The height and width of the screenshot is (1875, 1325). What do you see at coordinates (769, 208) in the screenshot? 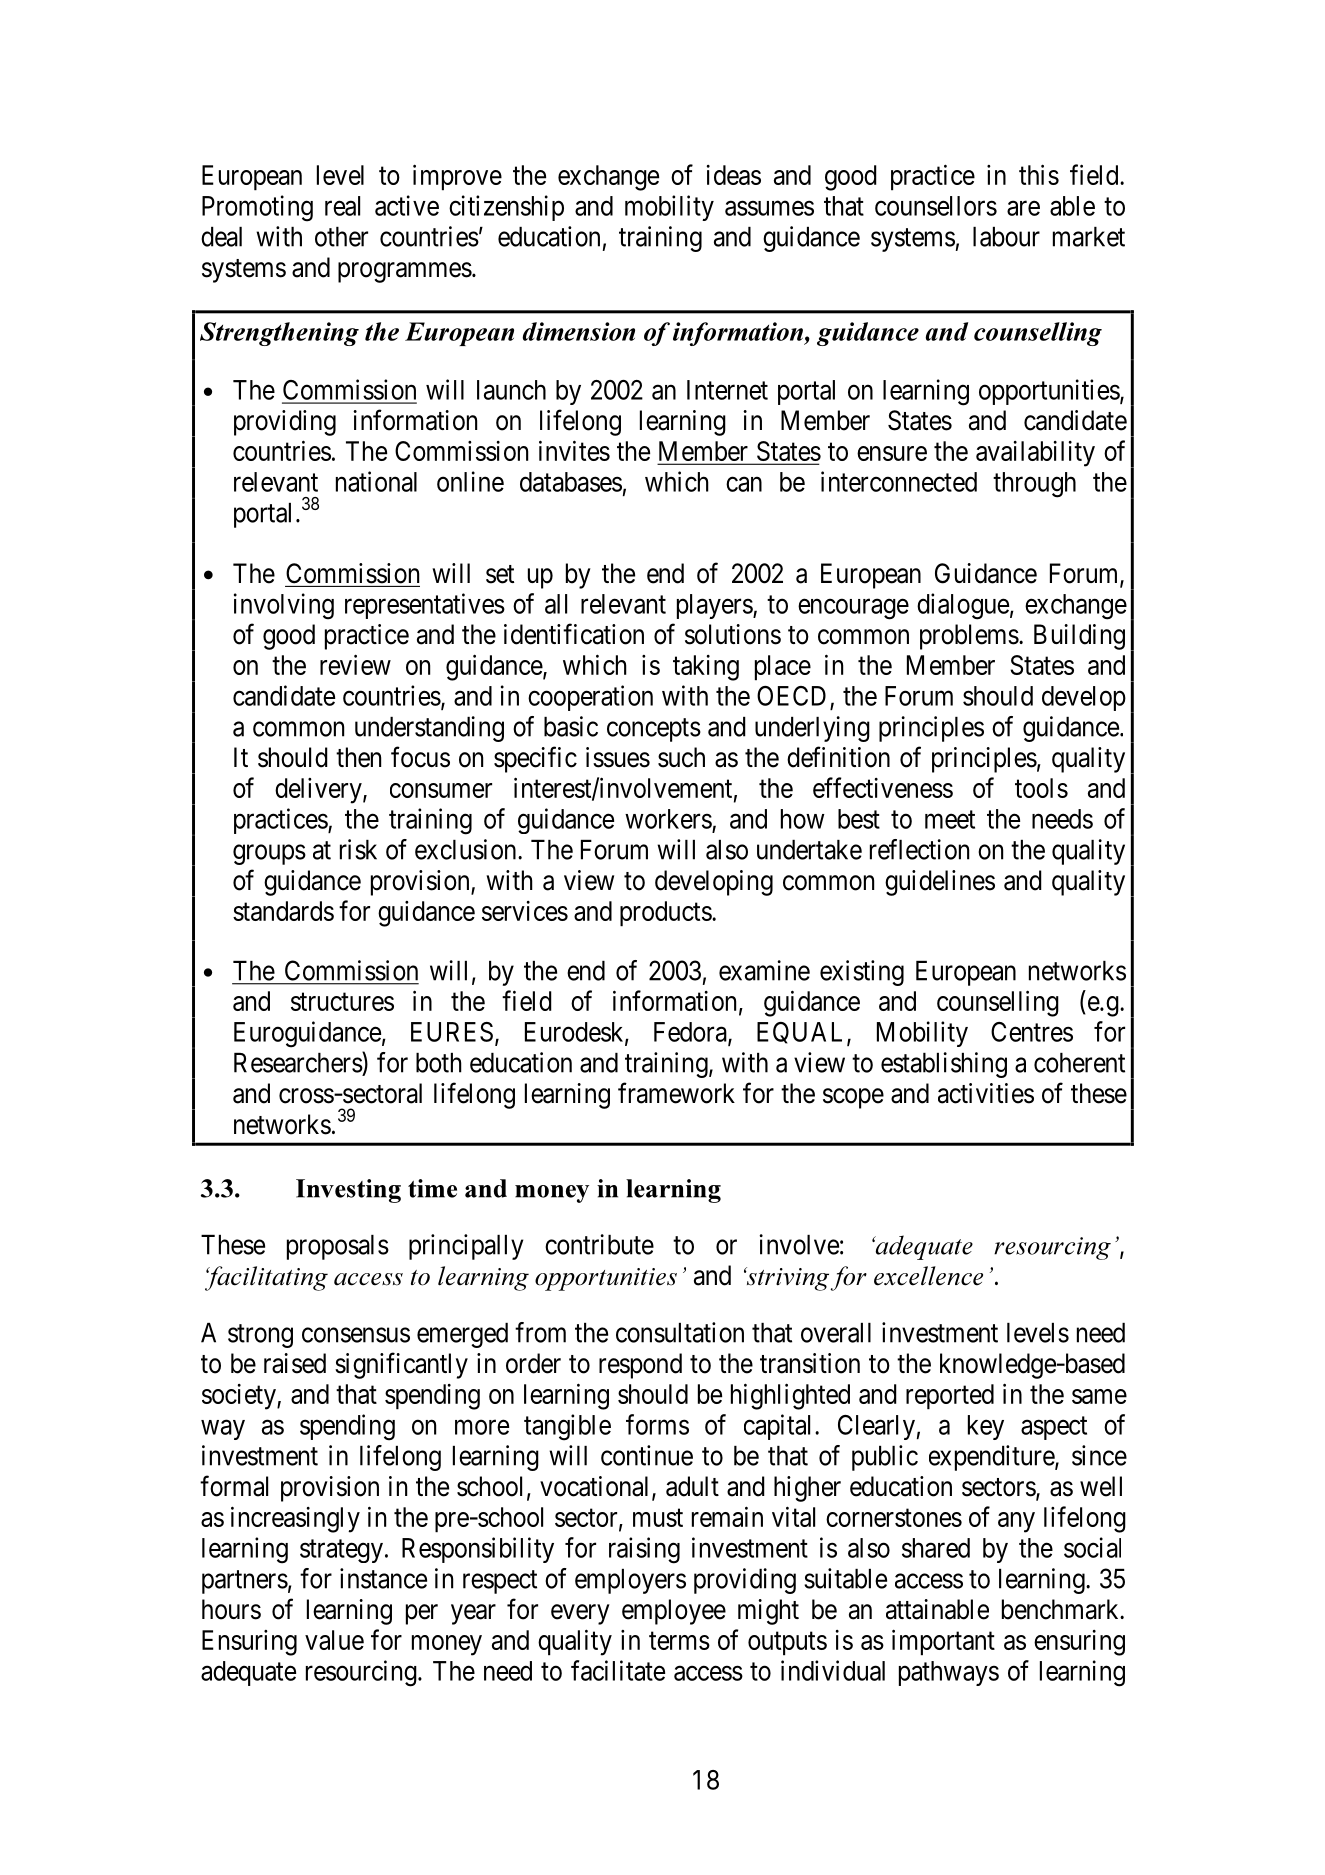
I see `assumes` at bounding box center [769, 208].
